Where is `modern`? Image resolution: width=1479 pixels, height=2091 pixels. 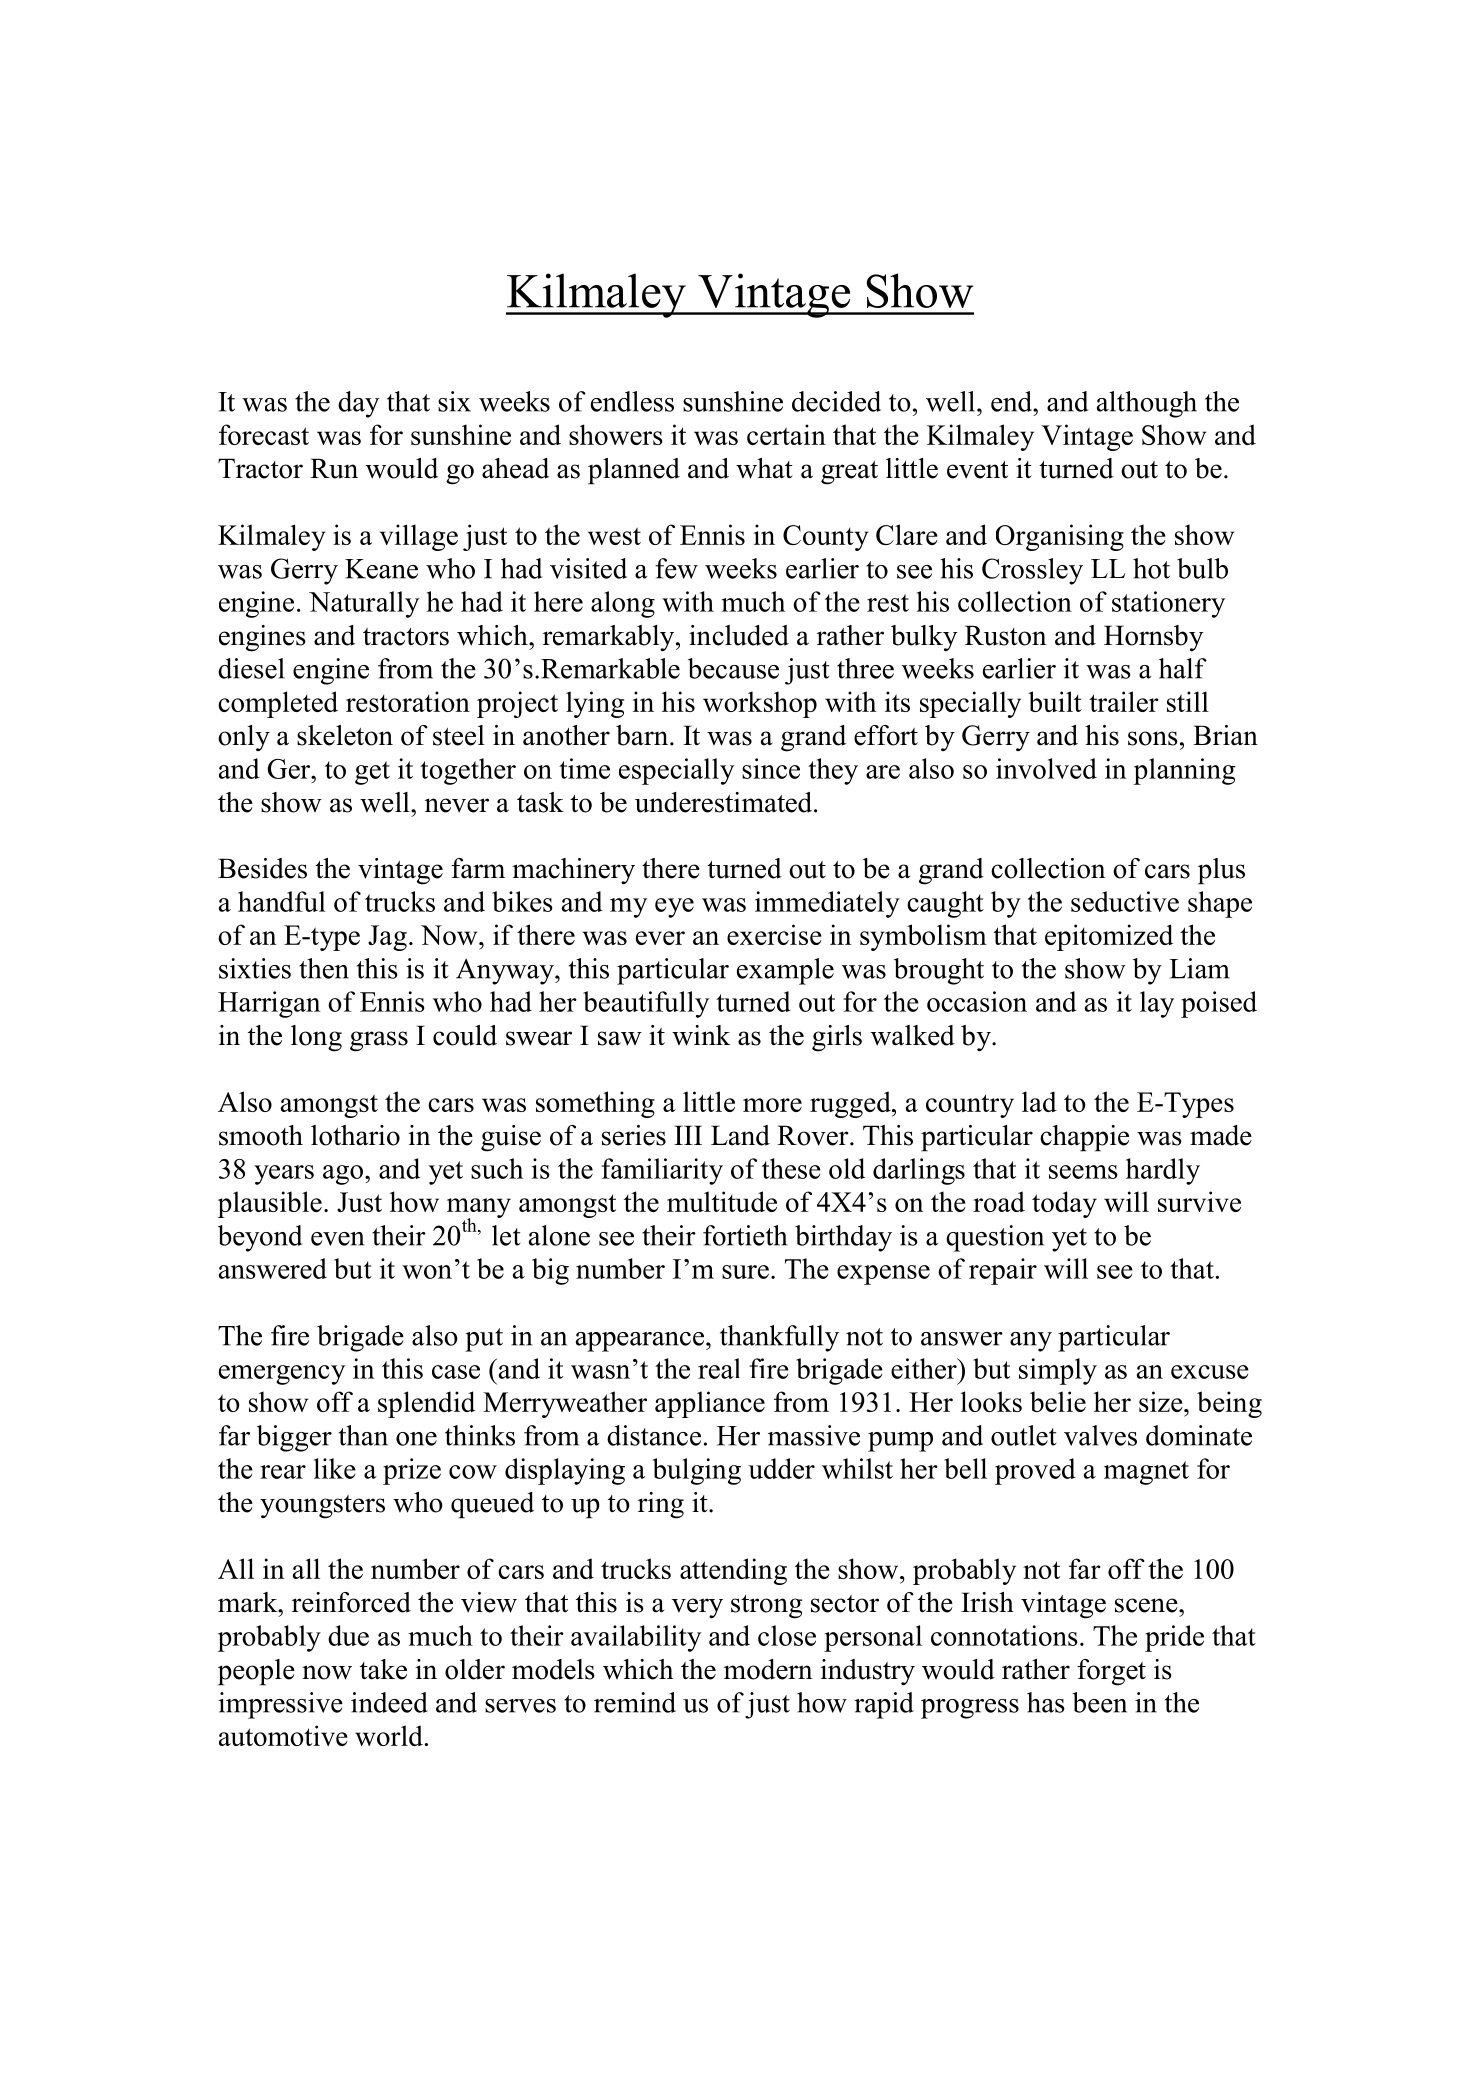
modern is located at coordinates (768, 1669).
